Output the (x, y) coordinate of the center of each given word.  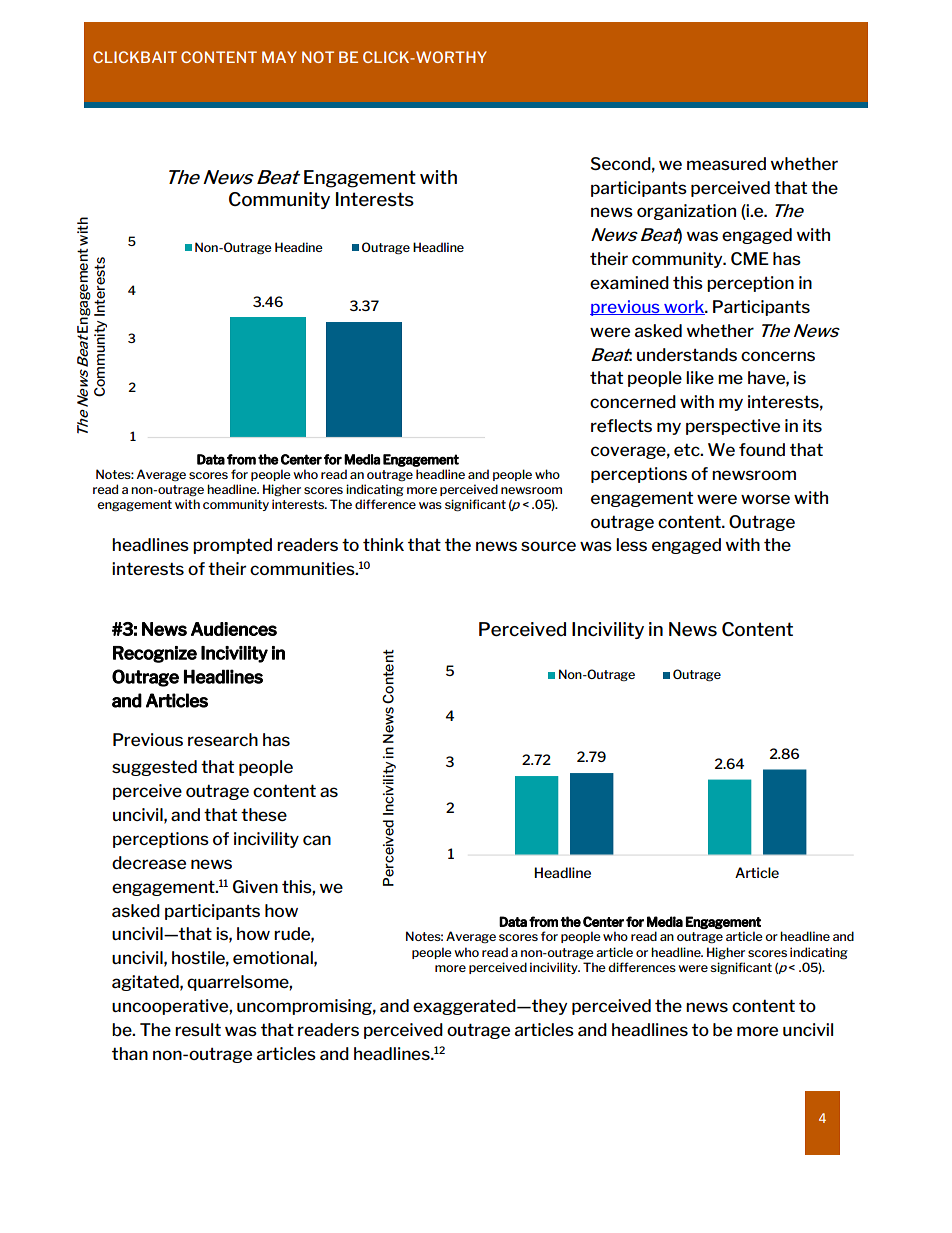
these (264, 814)
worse (765, 499)
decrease (149, 862)
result (198, 1029)
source (548, 546)
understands (687, 354)
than (130, 1053)
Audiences (234, 629)
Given (255, 886)
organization (686, 212)
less (631, 544)
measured (726, 163)
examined (629, 282)
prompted (232, 546)
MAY (279, 57)
